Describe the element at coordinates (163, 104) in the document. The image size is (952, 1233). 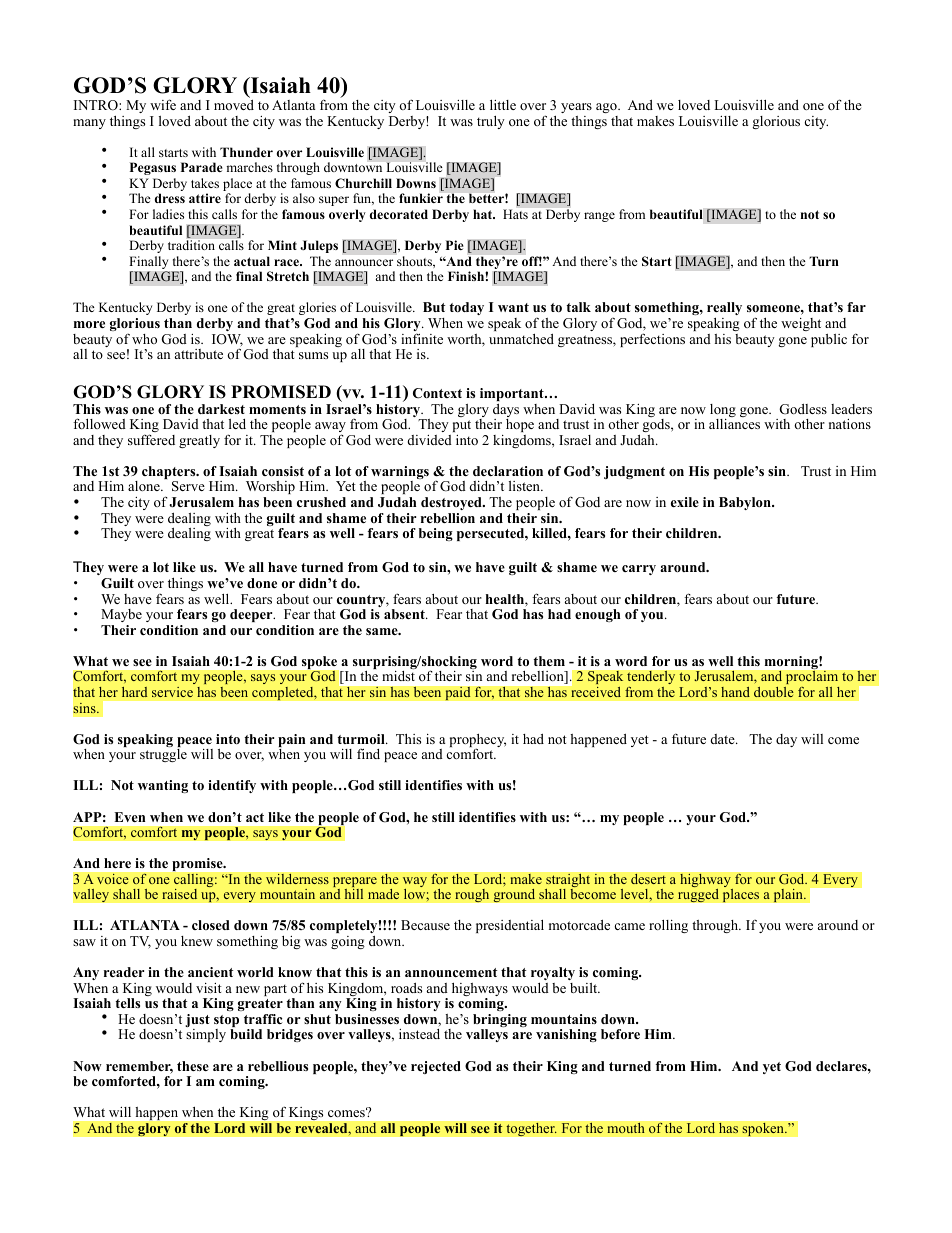
I see `wife` at that location.
